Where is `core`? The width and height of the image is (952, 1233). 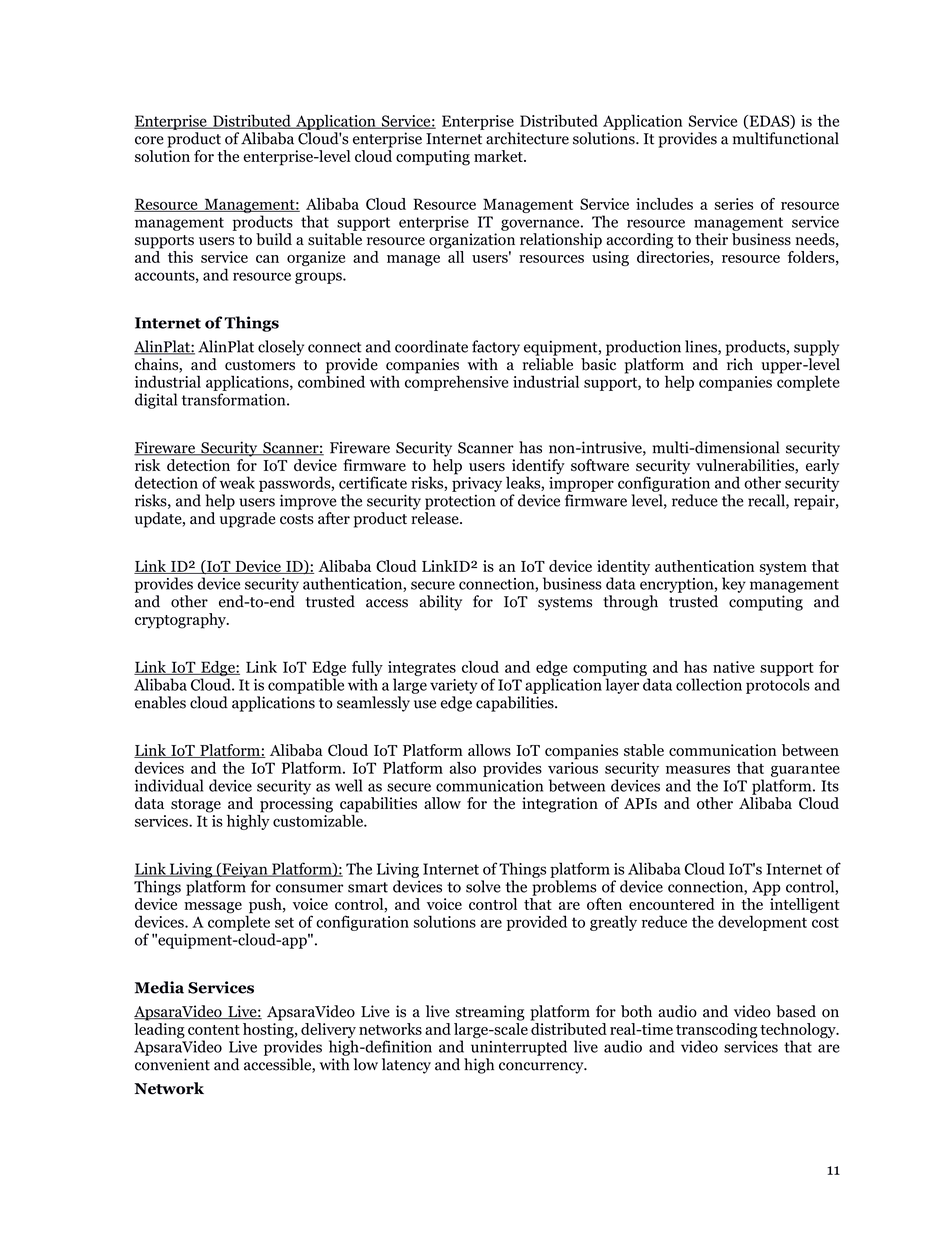
core is located at coordinates (149, 140).
